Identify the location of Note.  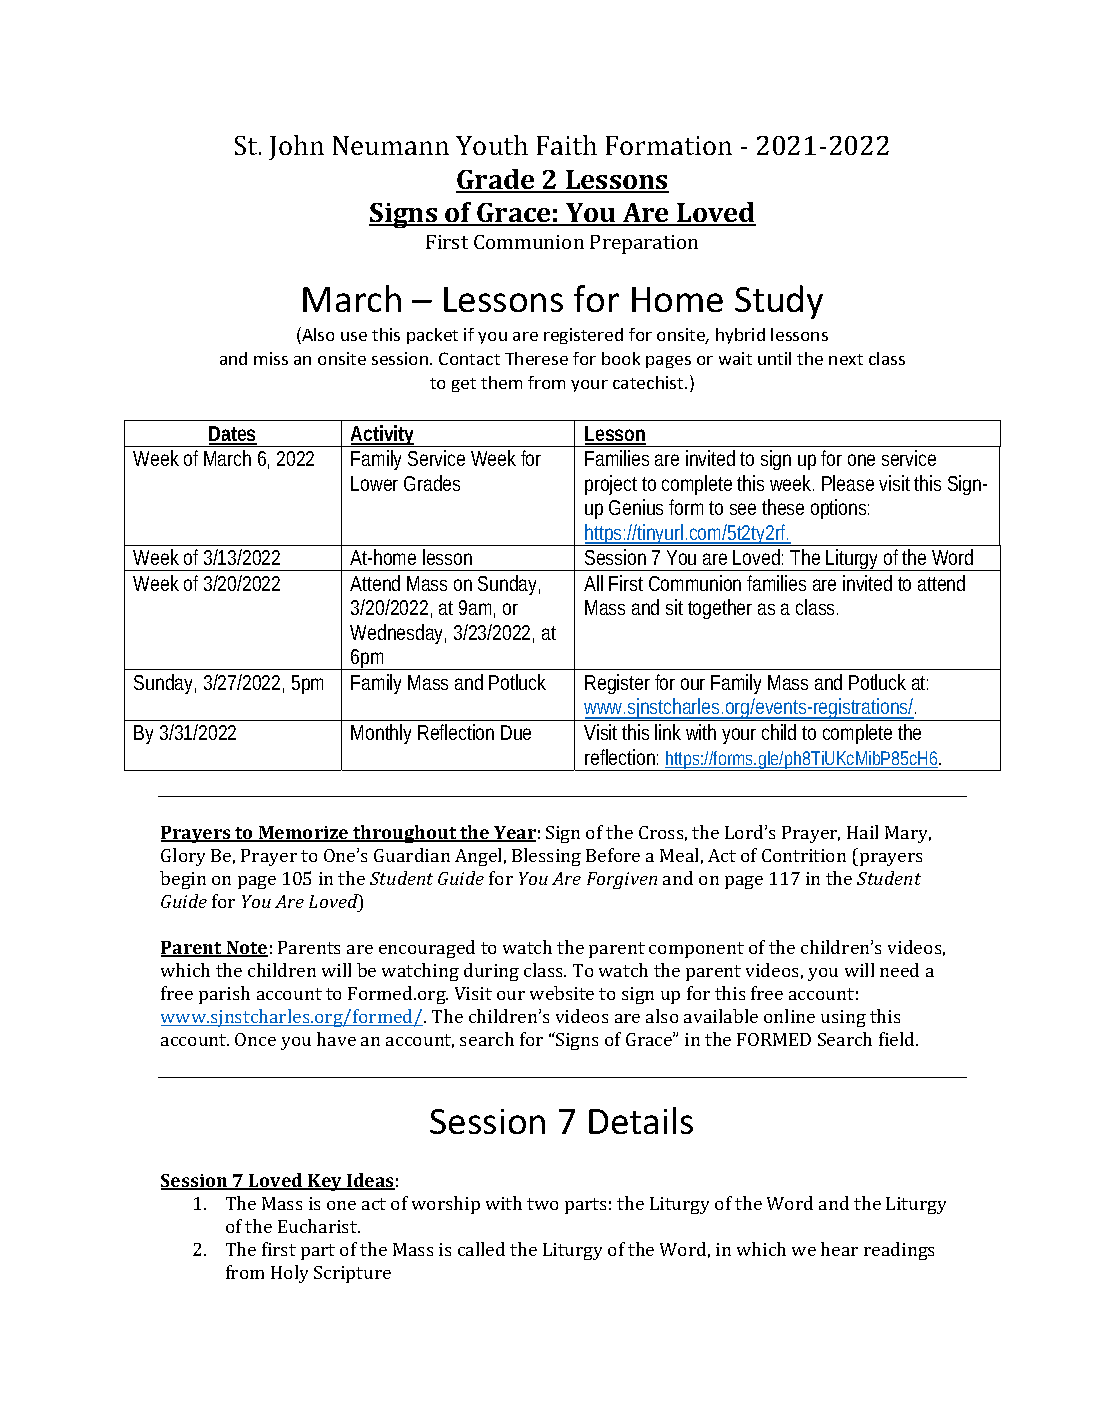
(246, 949).
